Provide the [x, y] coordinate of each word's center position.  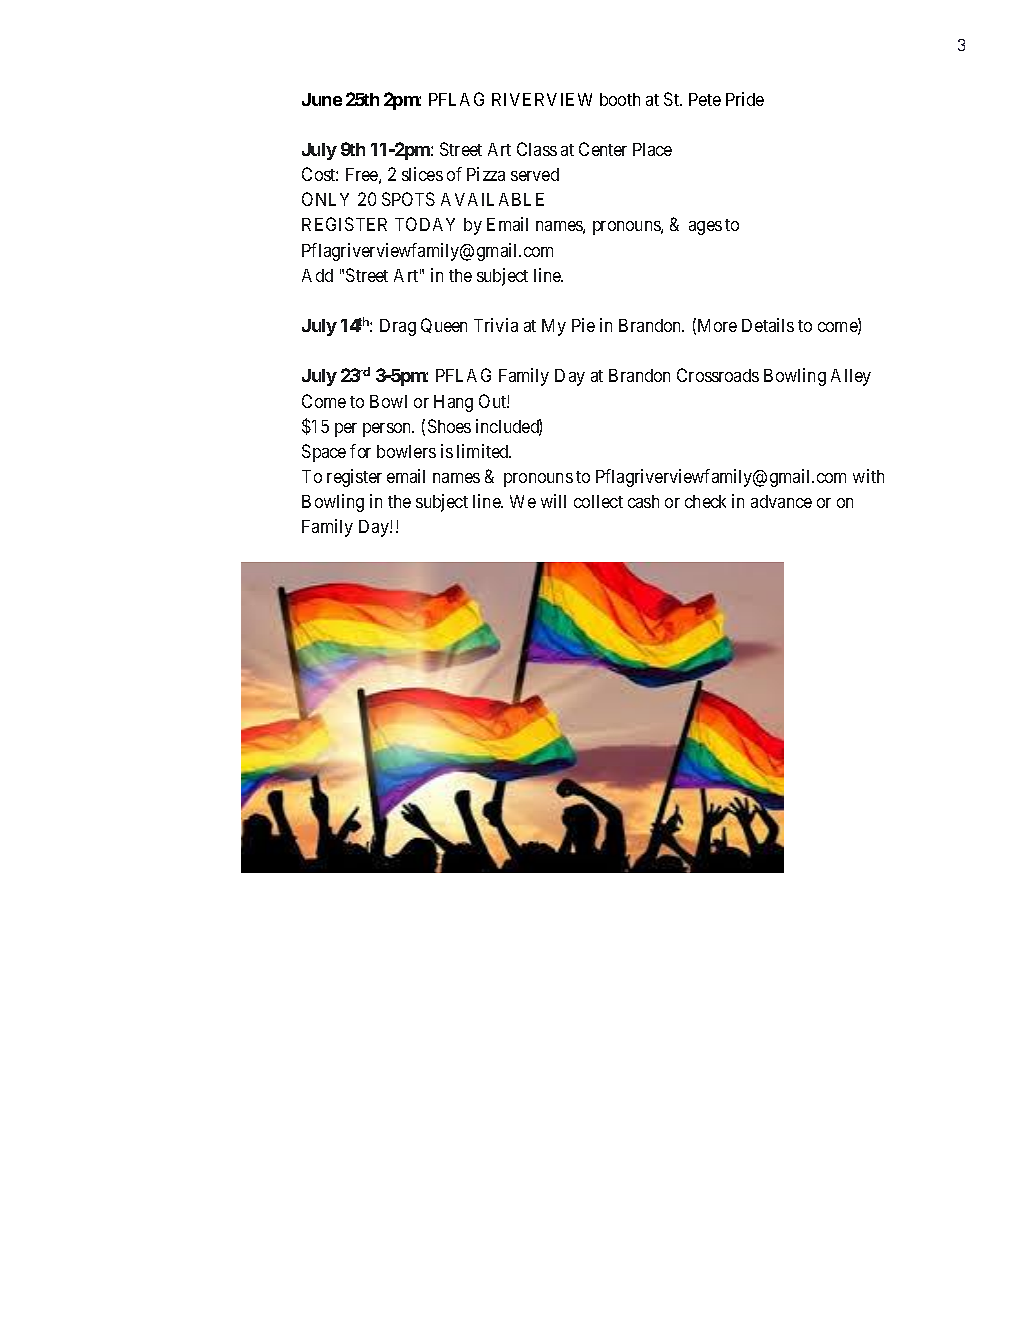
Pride [745, 99]
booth [620, 99]
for [360, 451]
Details [768, 325]
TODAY [425, 224]
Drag [398, 327]
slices [422, 174]
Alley [851, 377]
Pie [583, 325]
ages [705, 228]
